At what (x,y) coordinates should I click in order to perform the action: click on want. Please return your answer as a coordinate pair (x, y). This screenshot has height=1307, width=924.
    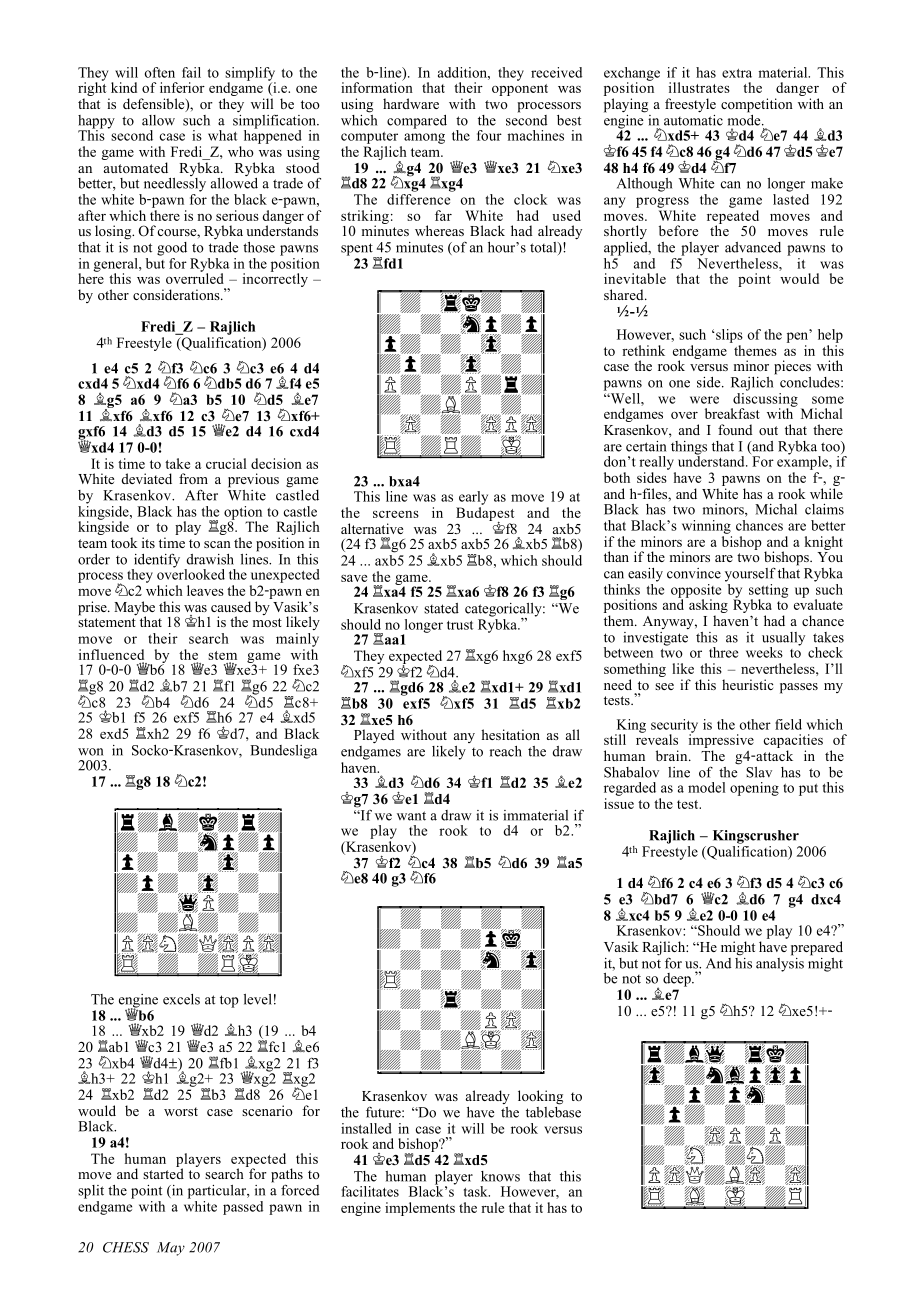
    Looking at the image, I should click on (411, 816).
